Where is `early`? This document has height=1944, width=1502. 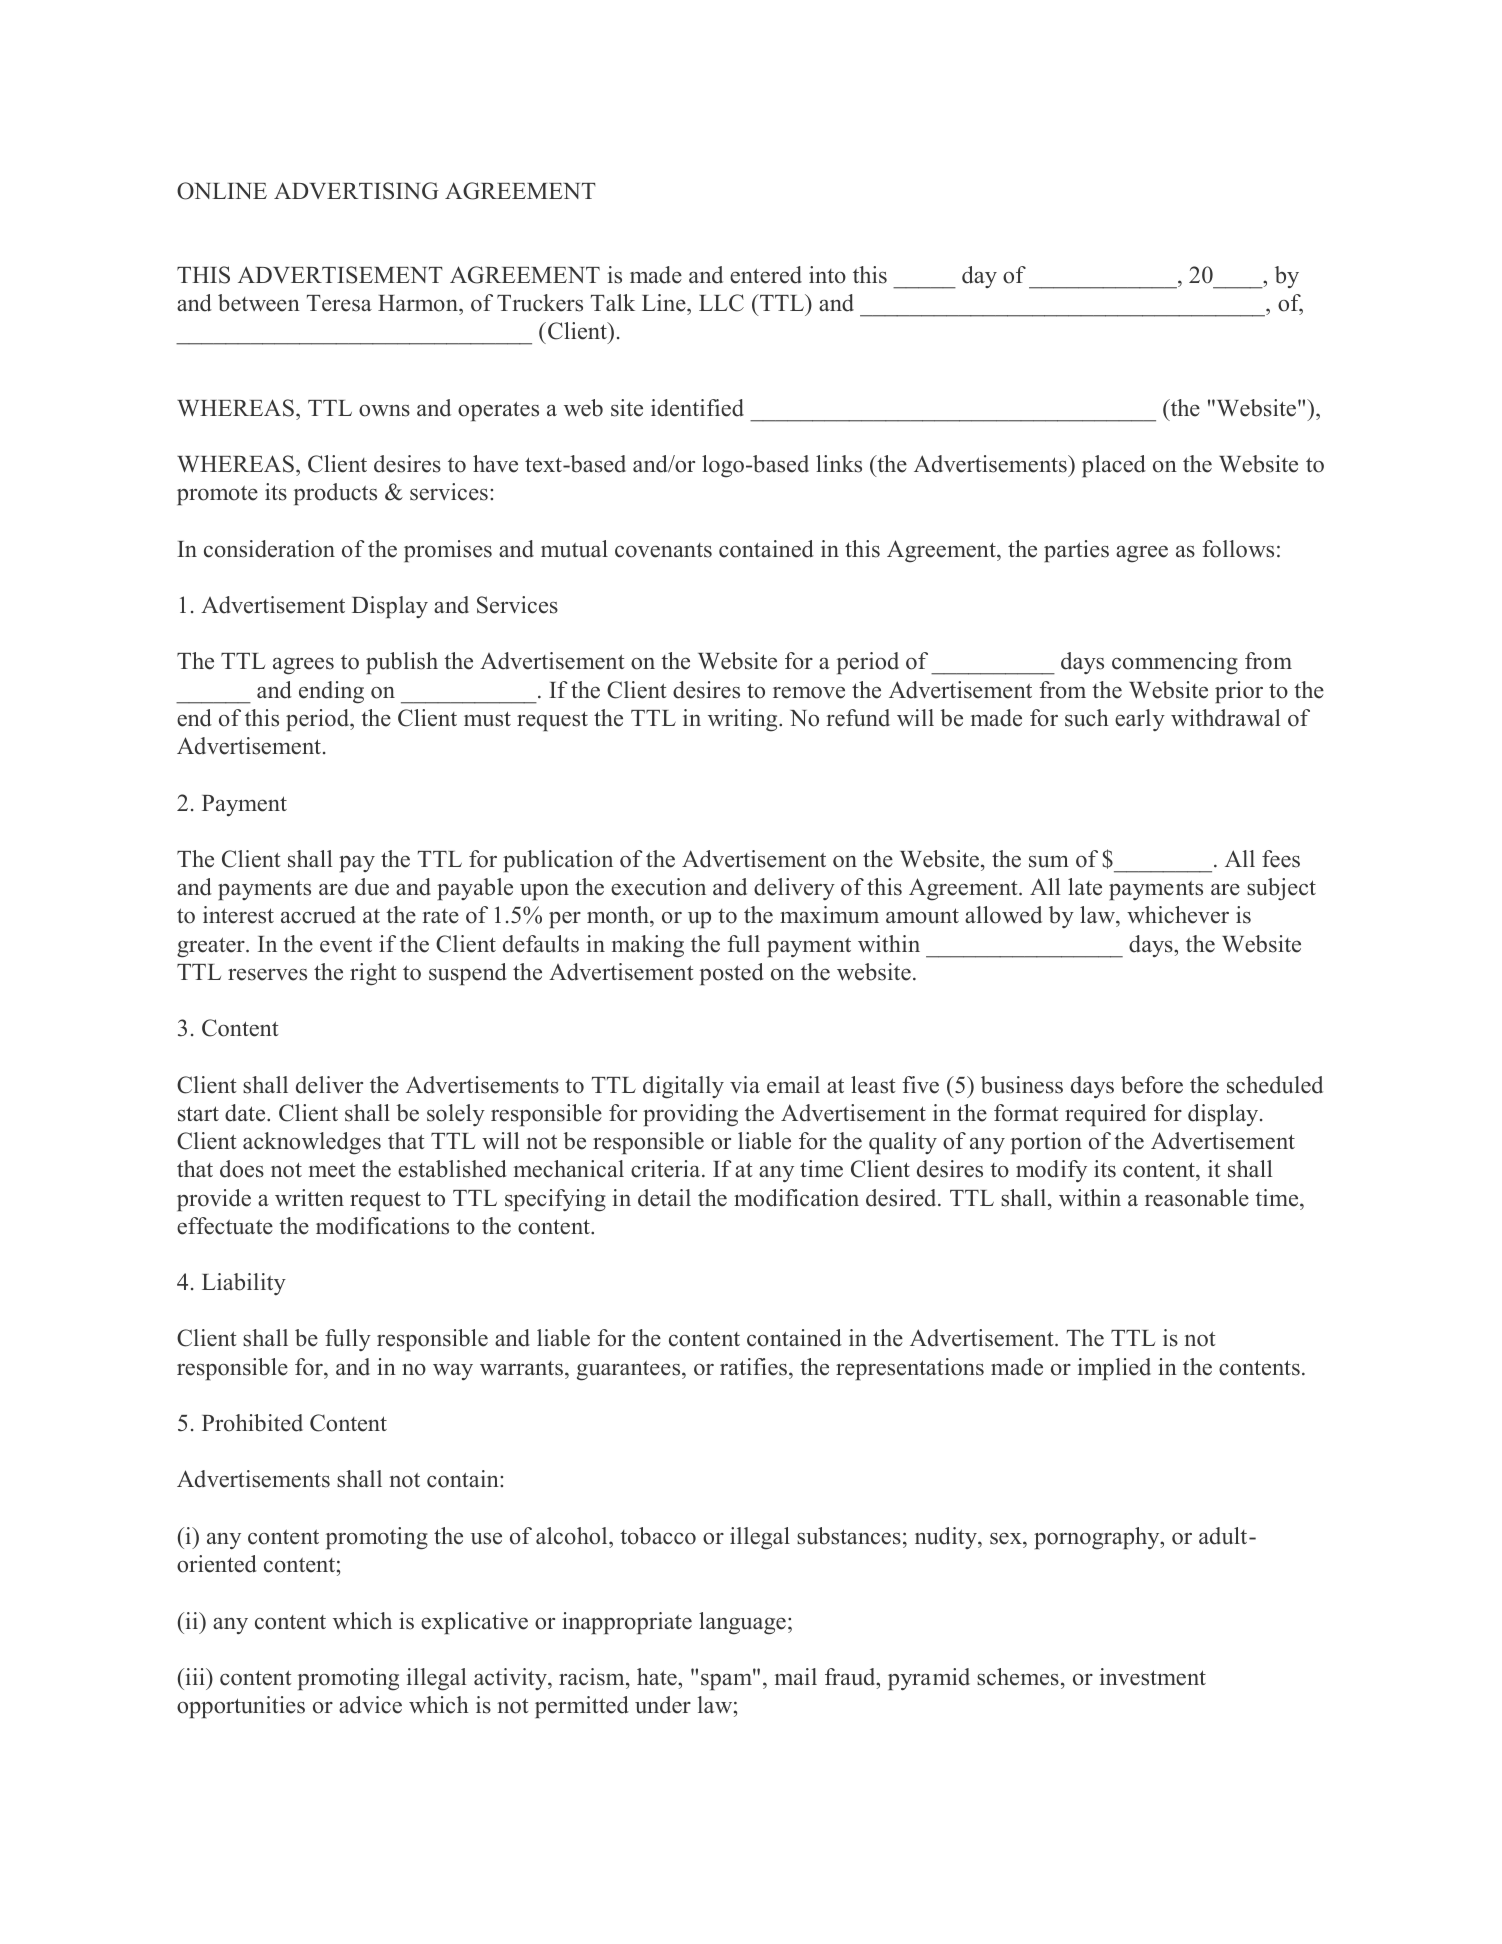
early is located at coordinates (1140, 720).
